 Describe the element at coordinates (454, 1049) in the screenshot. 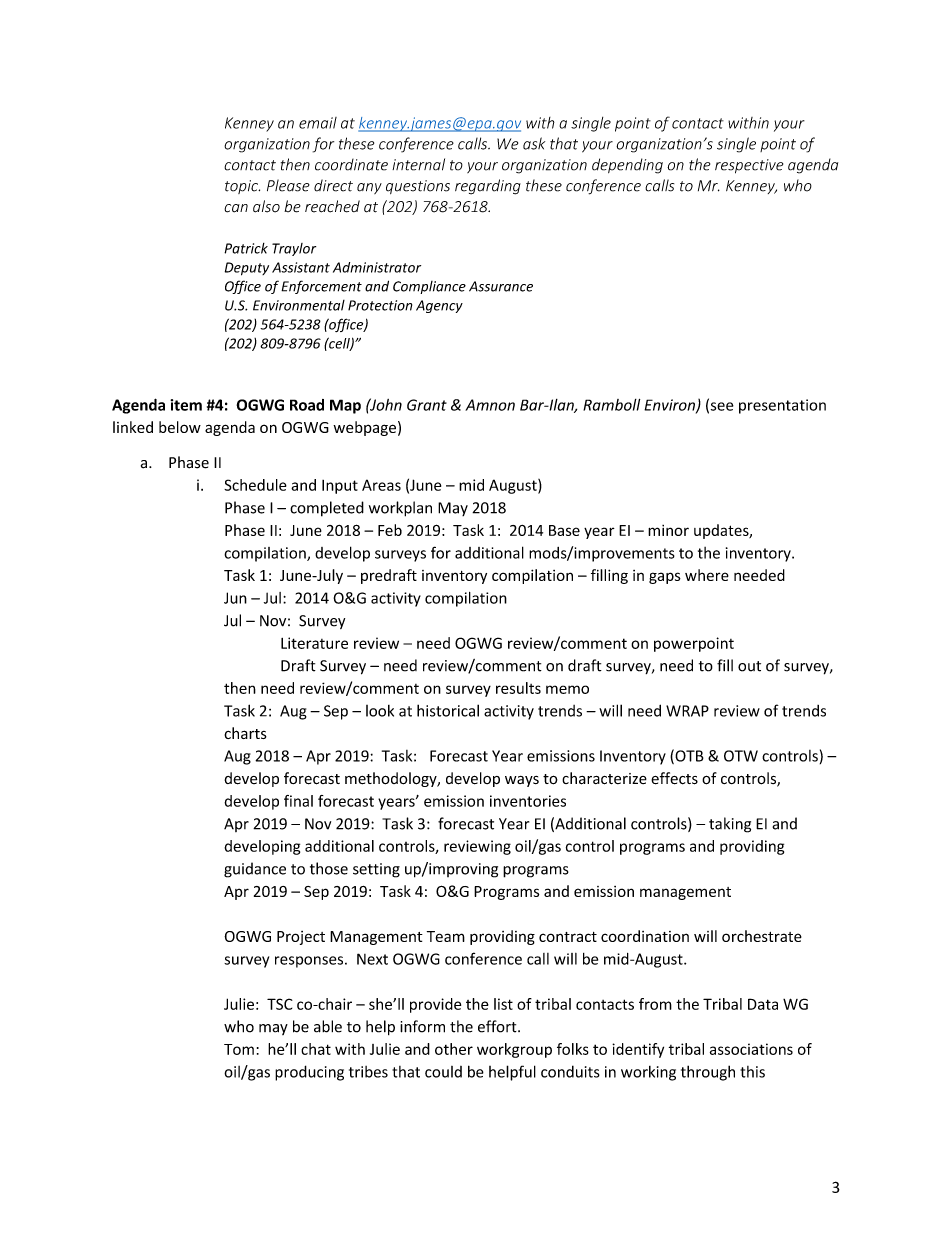

I see `other` at that location.
